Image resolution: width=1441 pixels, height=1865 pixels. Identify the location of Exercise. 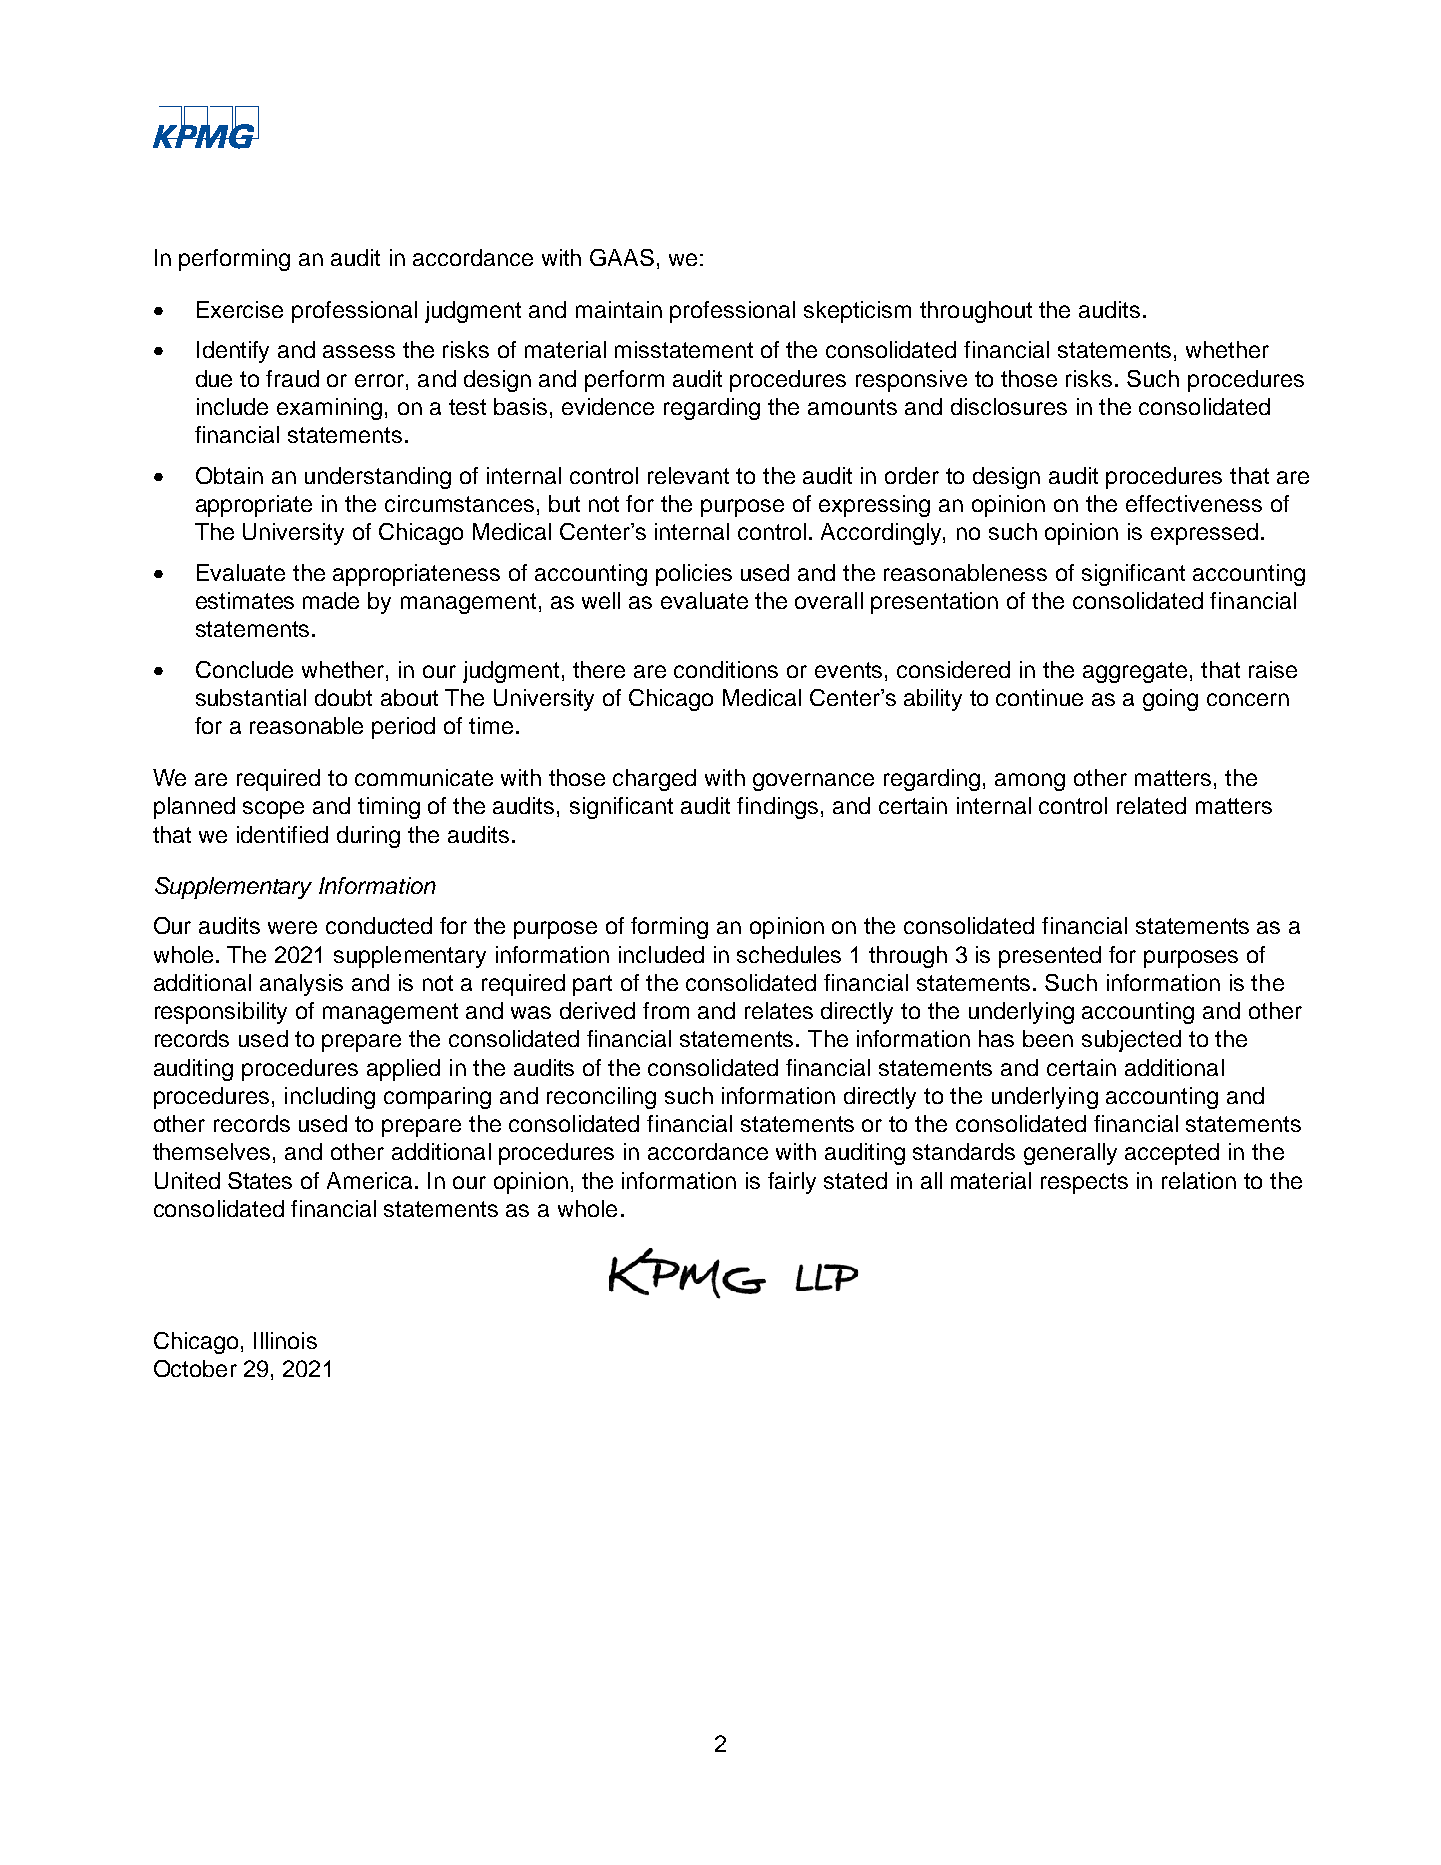
(240, 309).
